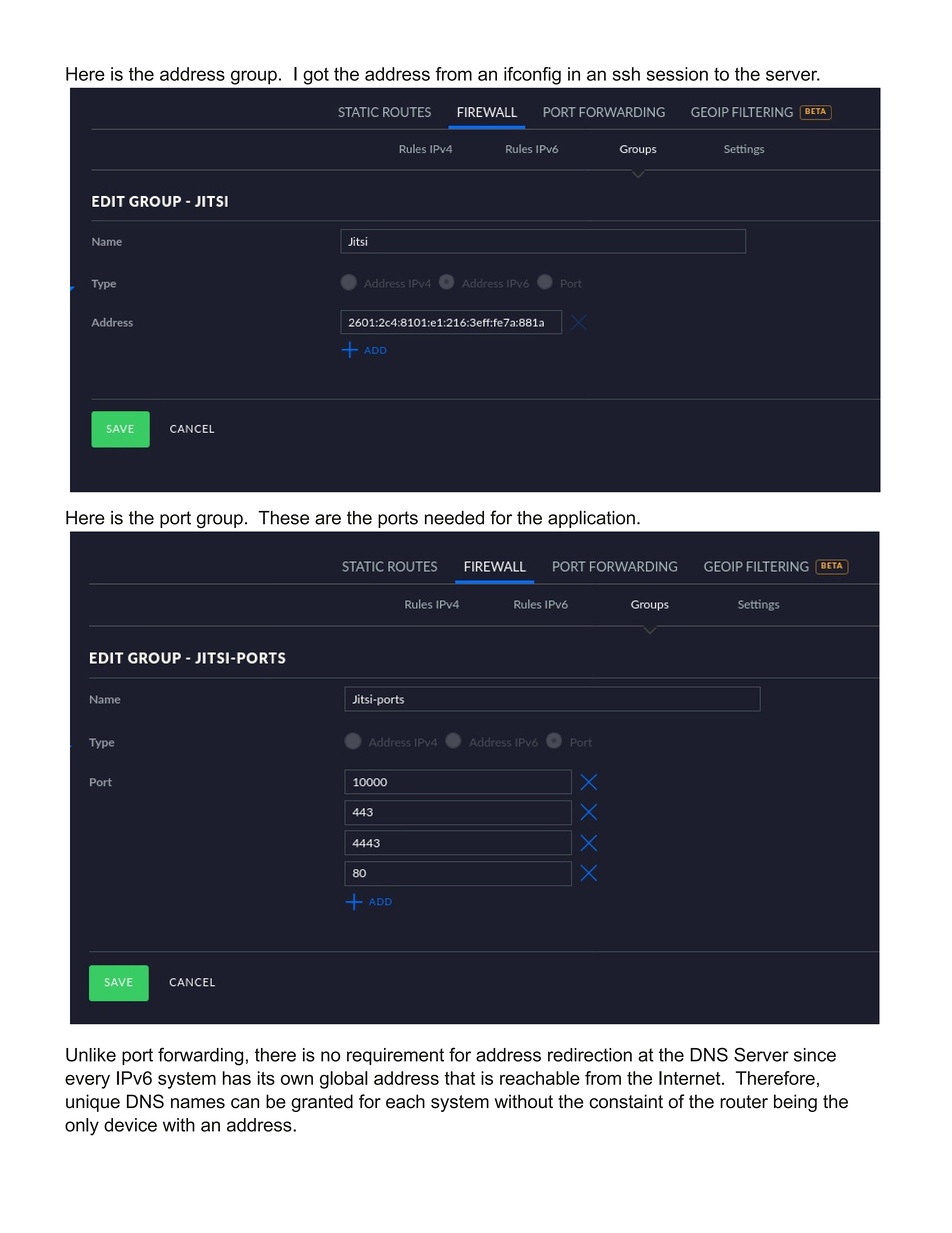 The height and width of the screenshot is (1233, 952). What do you see at coordinates (283, 518) in the screenshot?
I see `These` at bounding box center [283, 518].
